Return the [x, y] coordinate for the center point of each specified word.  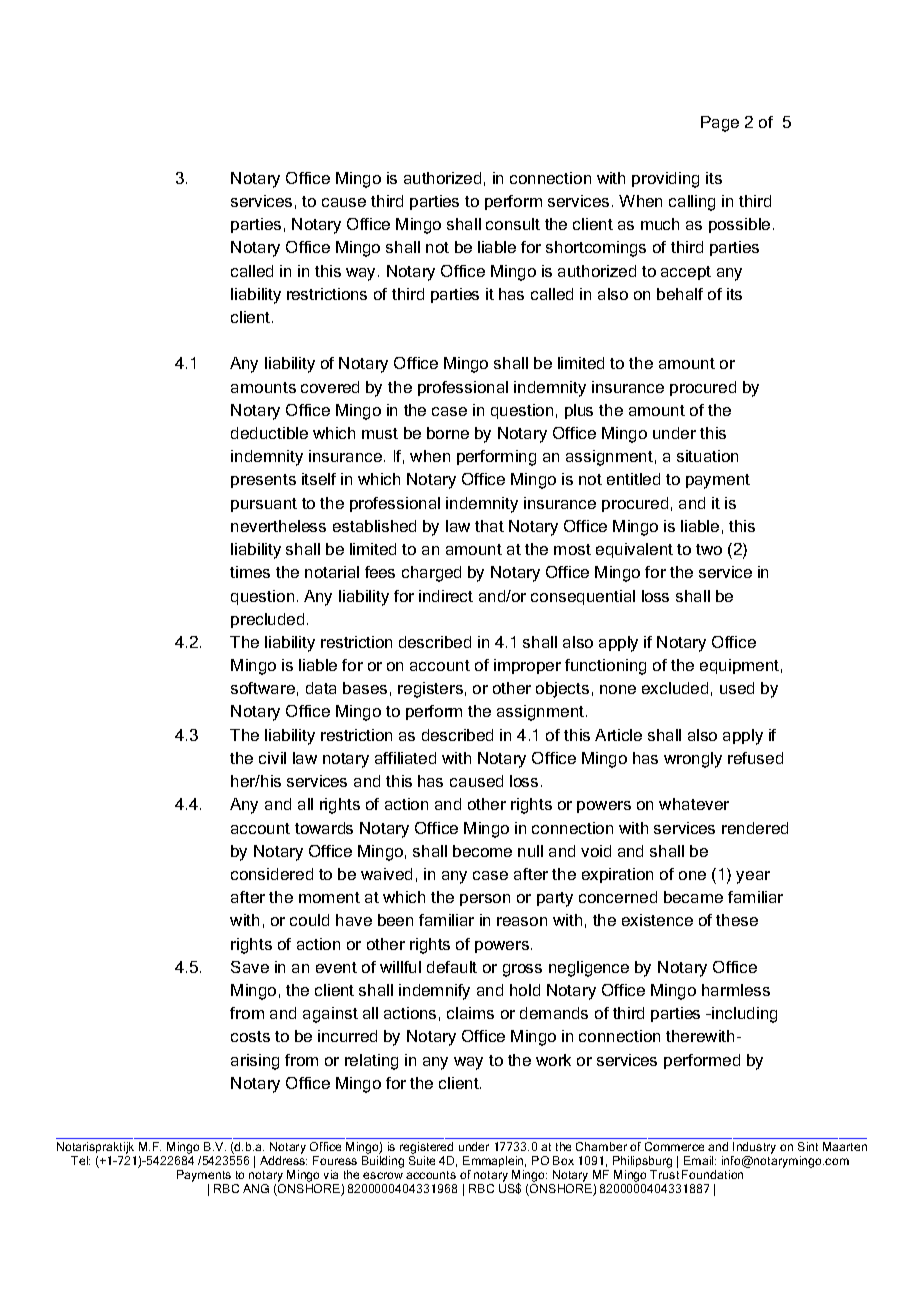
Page [720, 124]
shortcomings [596, 249]
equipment [739, 666]
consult [513, 224]
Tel [80, 1160]
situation [707, 456]
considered [272, 874]
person [485, 900]
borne [448, 433]
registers [430, 690]
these [737, 920]
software [263, 688]
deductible [269, 433]
